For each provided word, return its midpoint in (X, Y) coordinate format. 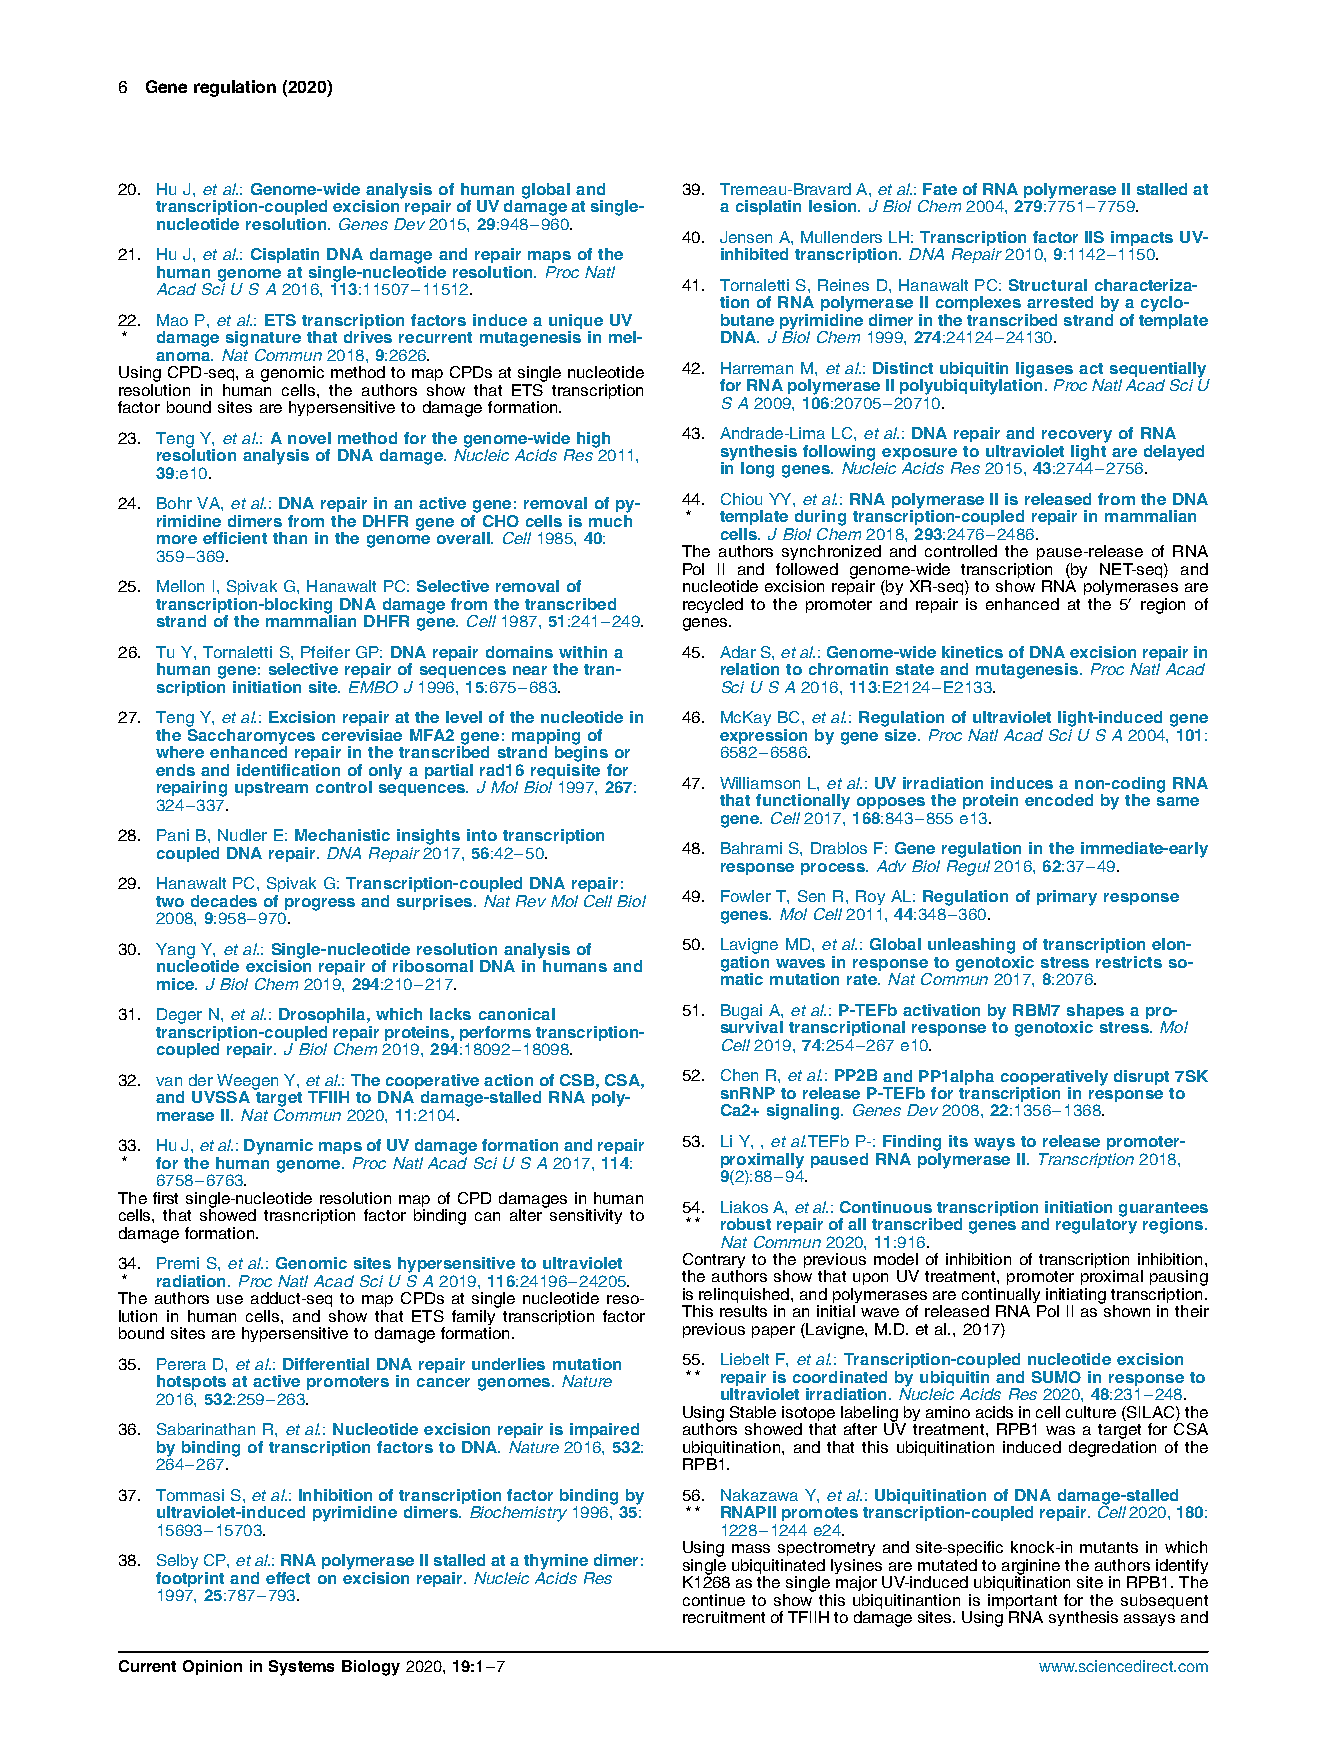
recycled (713, 605)
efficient (235, 538)
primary (1067, 898)
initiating (1075, 1297)
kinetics (972, 652)
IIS (1094, 237)
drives (368, 337)
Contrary (714, 1262)
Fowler (746, 896)
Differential (326, 1364)
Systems (301, 1668)
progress (320, 904)
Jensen (746, 237)
